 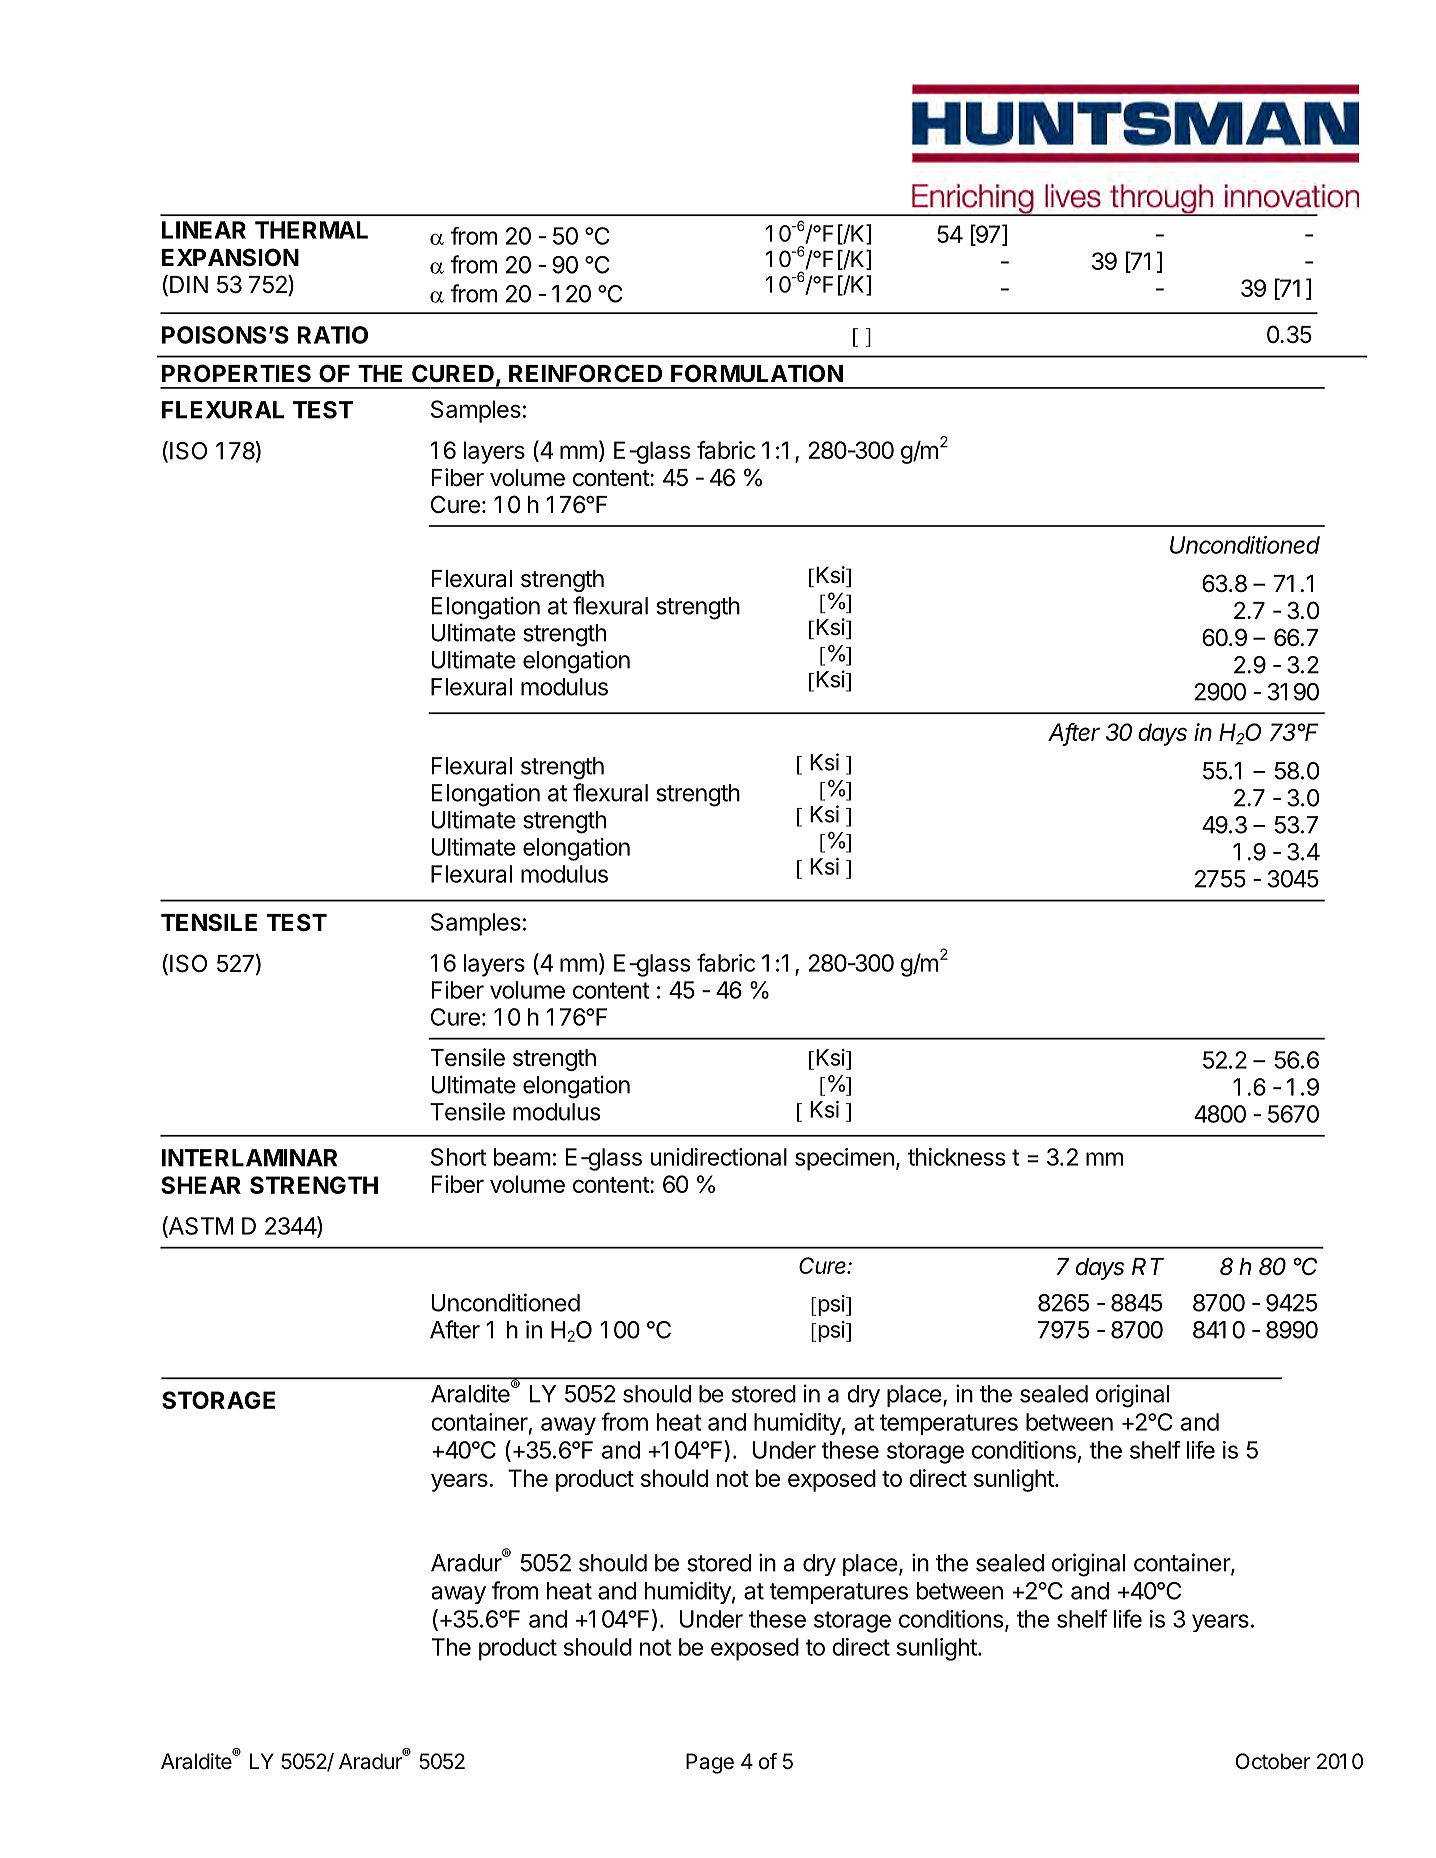 I want to click on REINFORCED, so click(x=585, y=373).
